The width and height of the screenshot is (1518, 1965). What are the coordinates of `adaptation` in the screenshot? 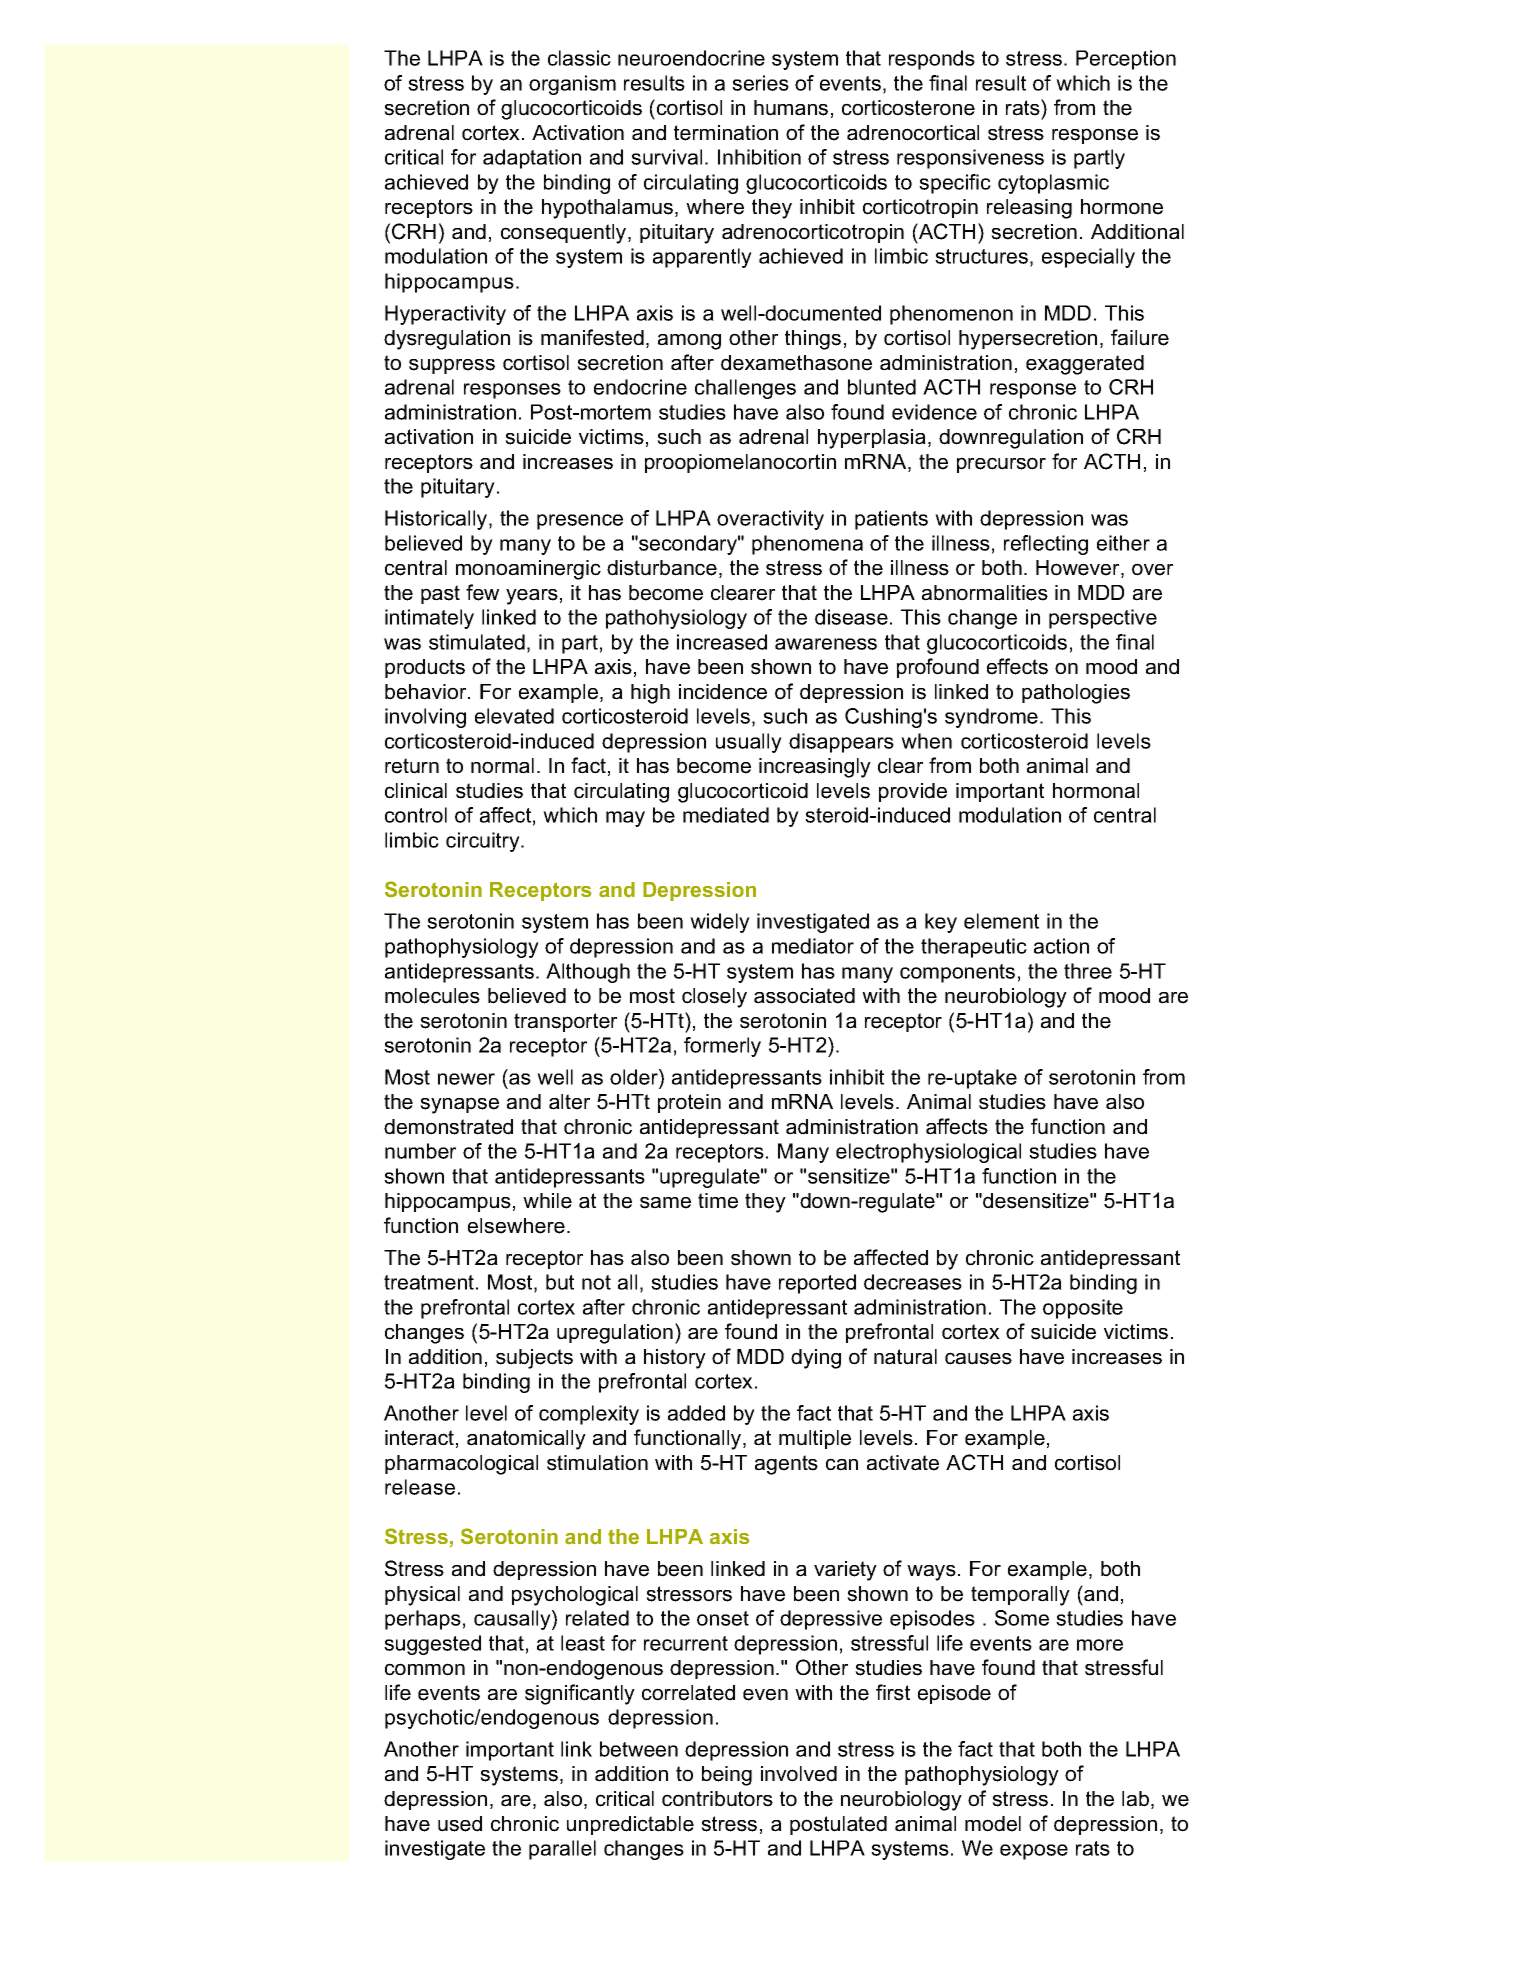 It's located at (532, 159).
